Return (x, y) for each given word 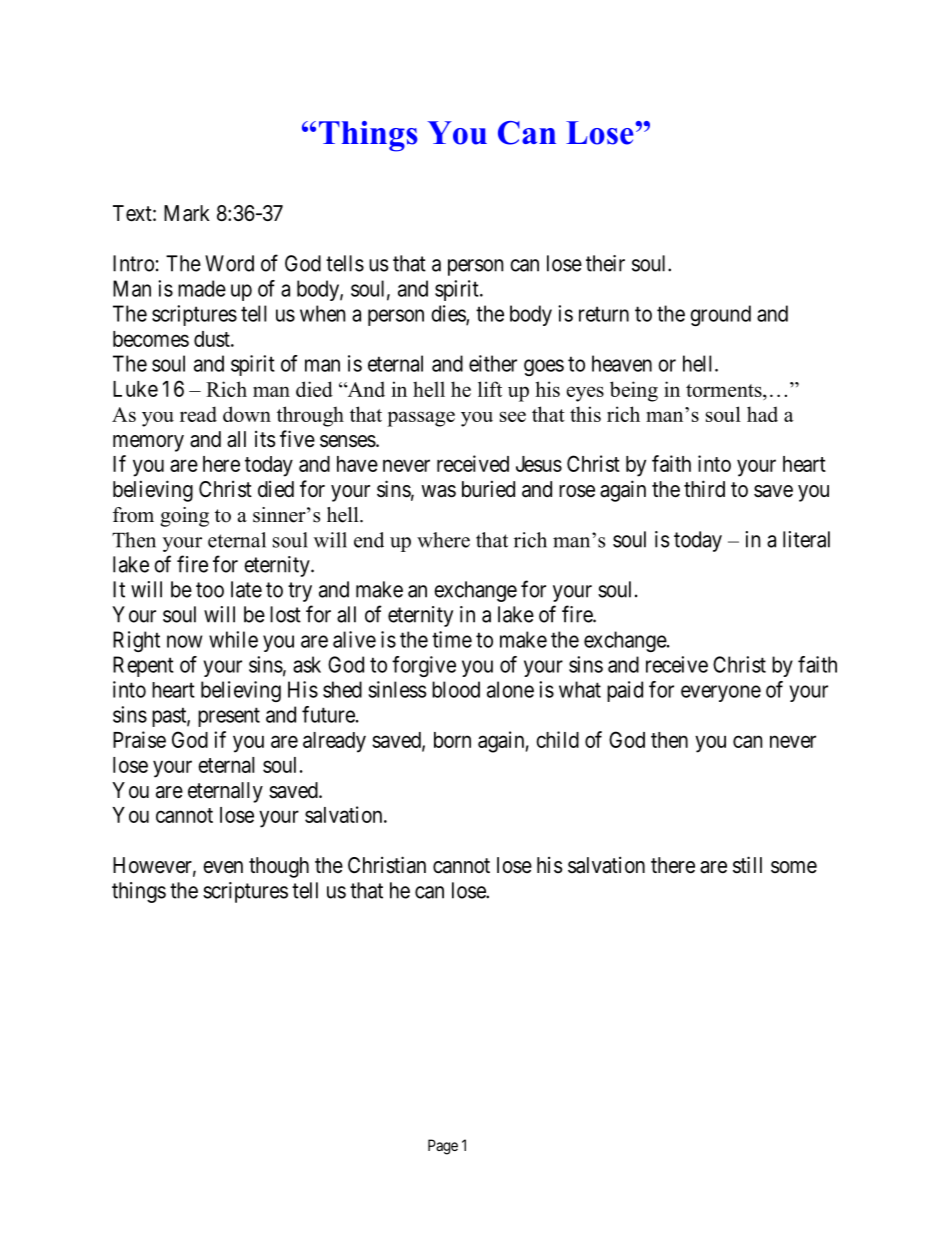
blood (456, 689)
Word (229, 263)
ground (720, 315)
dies (449, 314)
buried (488, 489)
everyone (721, 693)
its (265, 438)
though (279, 867)
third (704, 488)
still (747, 865)
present (229, 717)
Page (443, 1147)
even (223, 867)
